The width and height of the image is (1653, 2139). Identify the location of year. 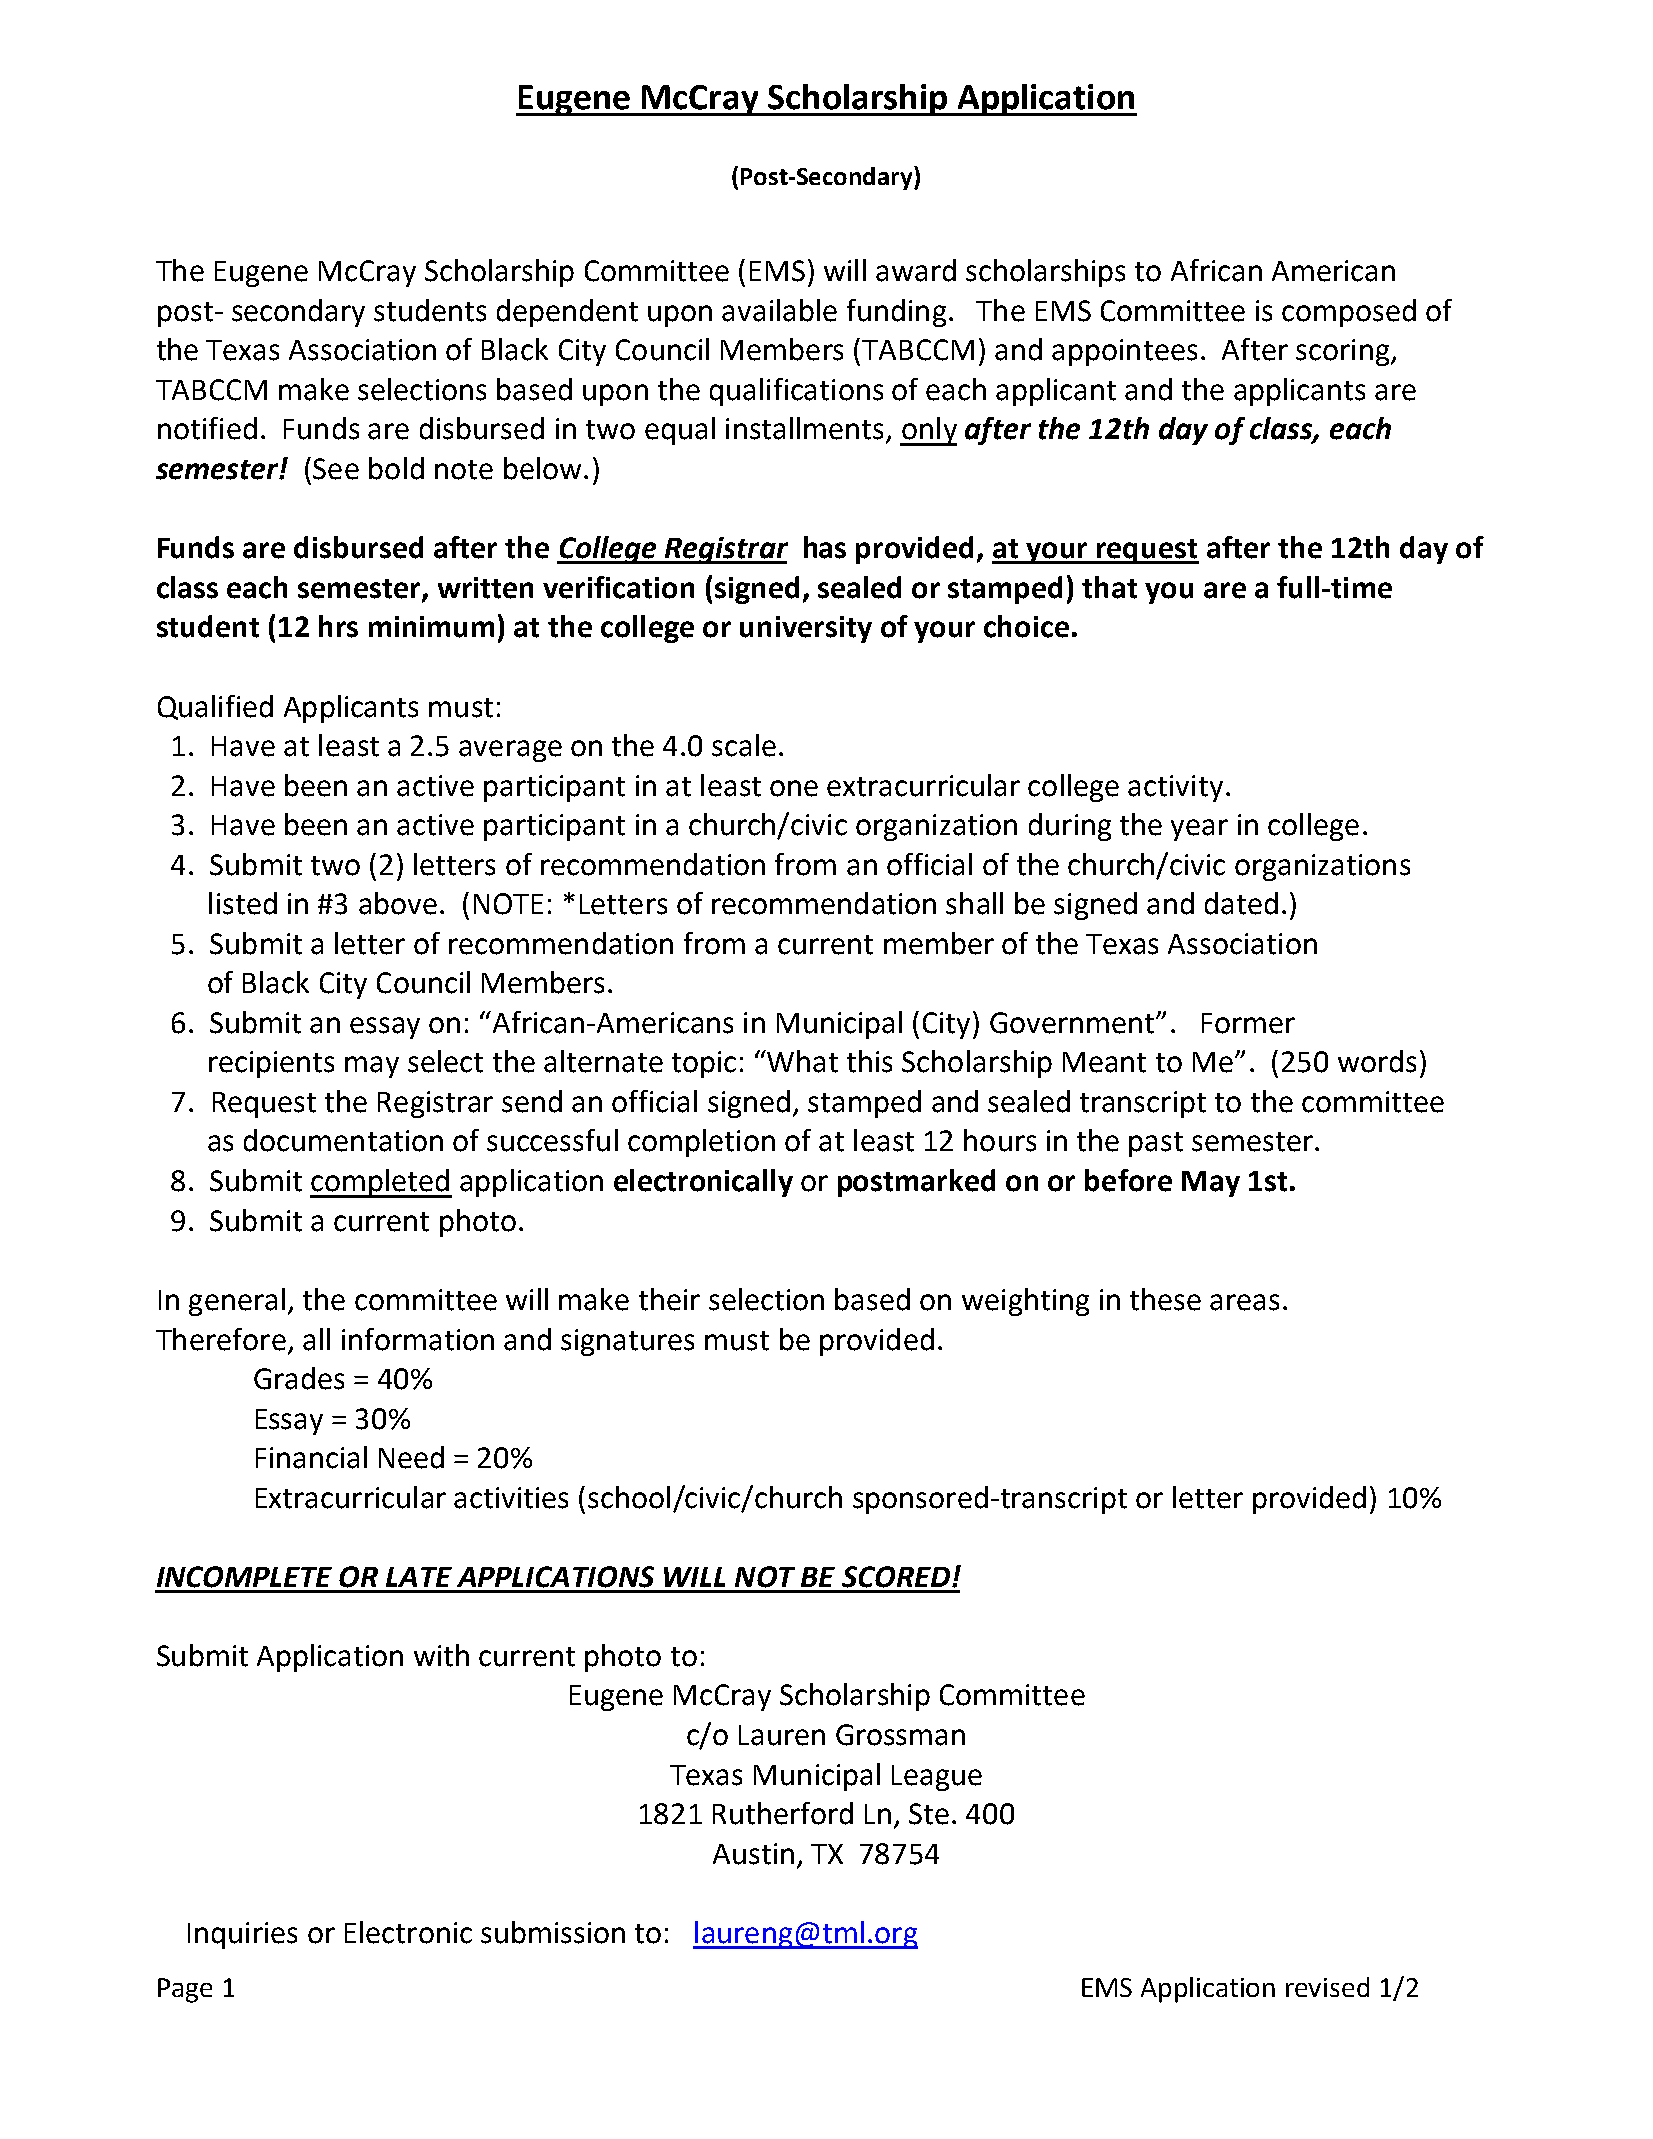
(1199, 830).
